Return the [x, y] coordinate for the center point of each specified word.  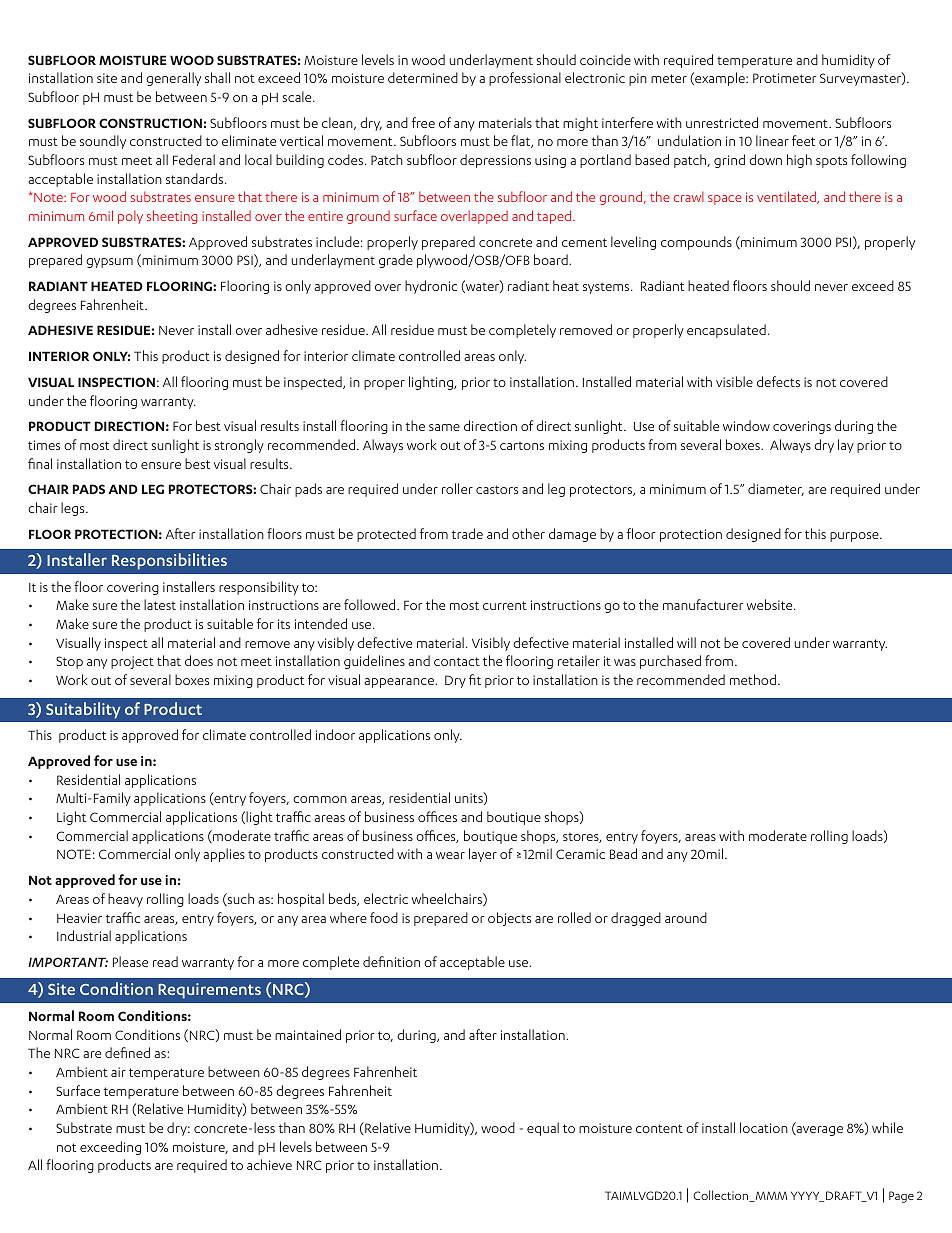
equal [543, 1129]
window [746, 425]
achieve [269, 1164]
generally [173, 79]
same [444, 427]
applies [224, 855]
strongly [239, 446]
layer [483, 855]
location [764, 1127]
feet [803, 140]
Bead [623, 853]
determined [423, 77]
